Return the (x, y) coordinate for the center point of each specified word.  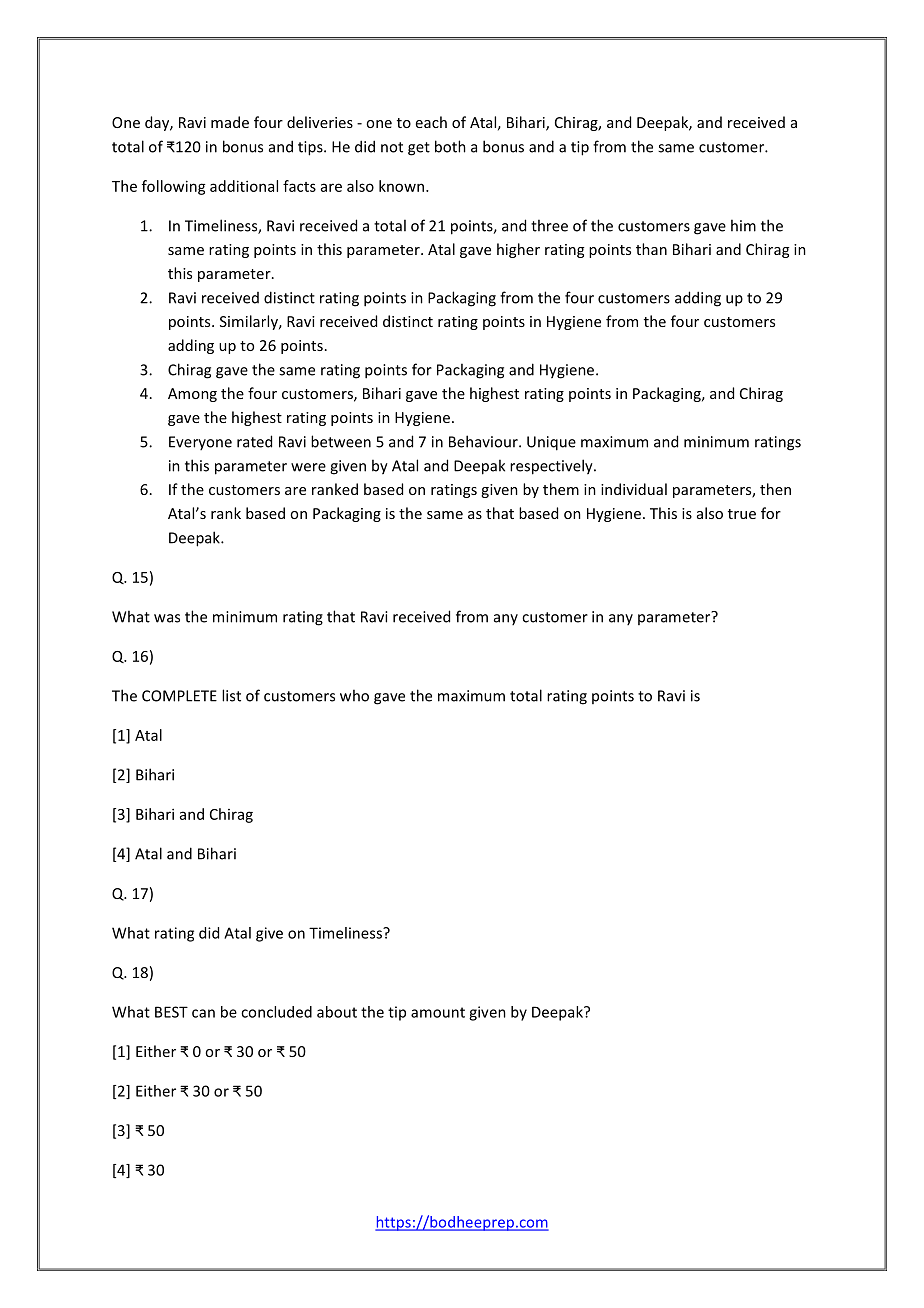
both (450, 146)
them (561, 489)
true (742, 514)
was (167, 618)
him (743, 225)
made (230, 122)
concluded (276, 1012)
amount (438, 1012)
